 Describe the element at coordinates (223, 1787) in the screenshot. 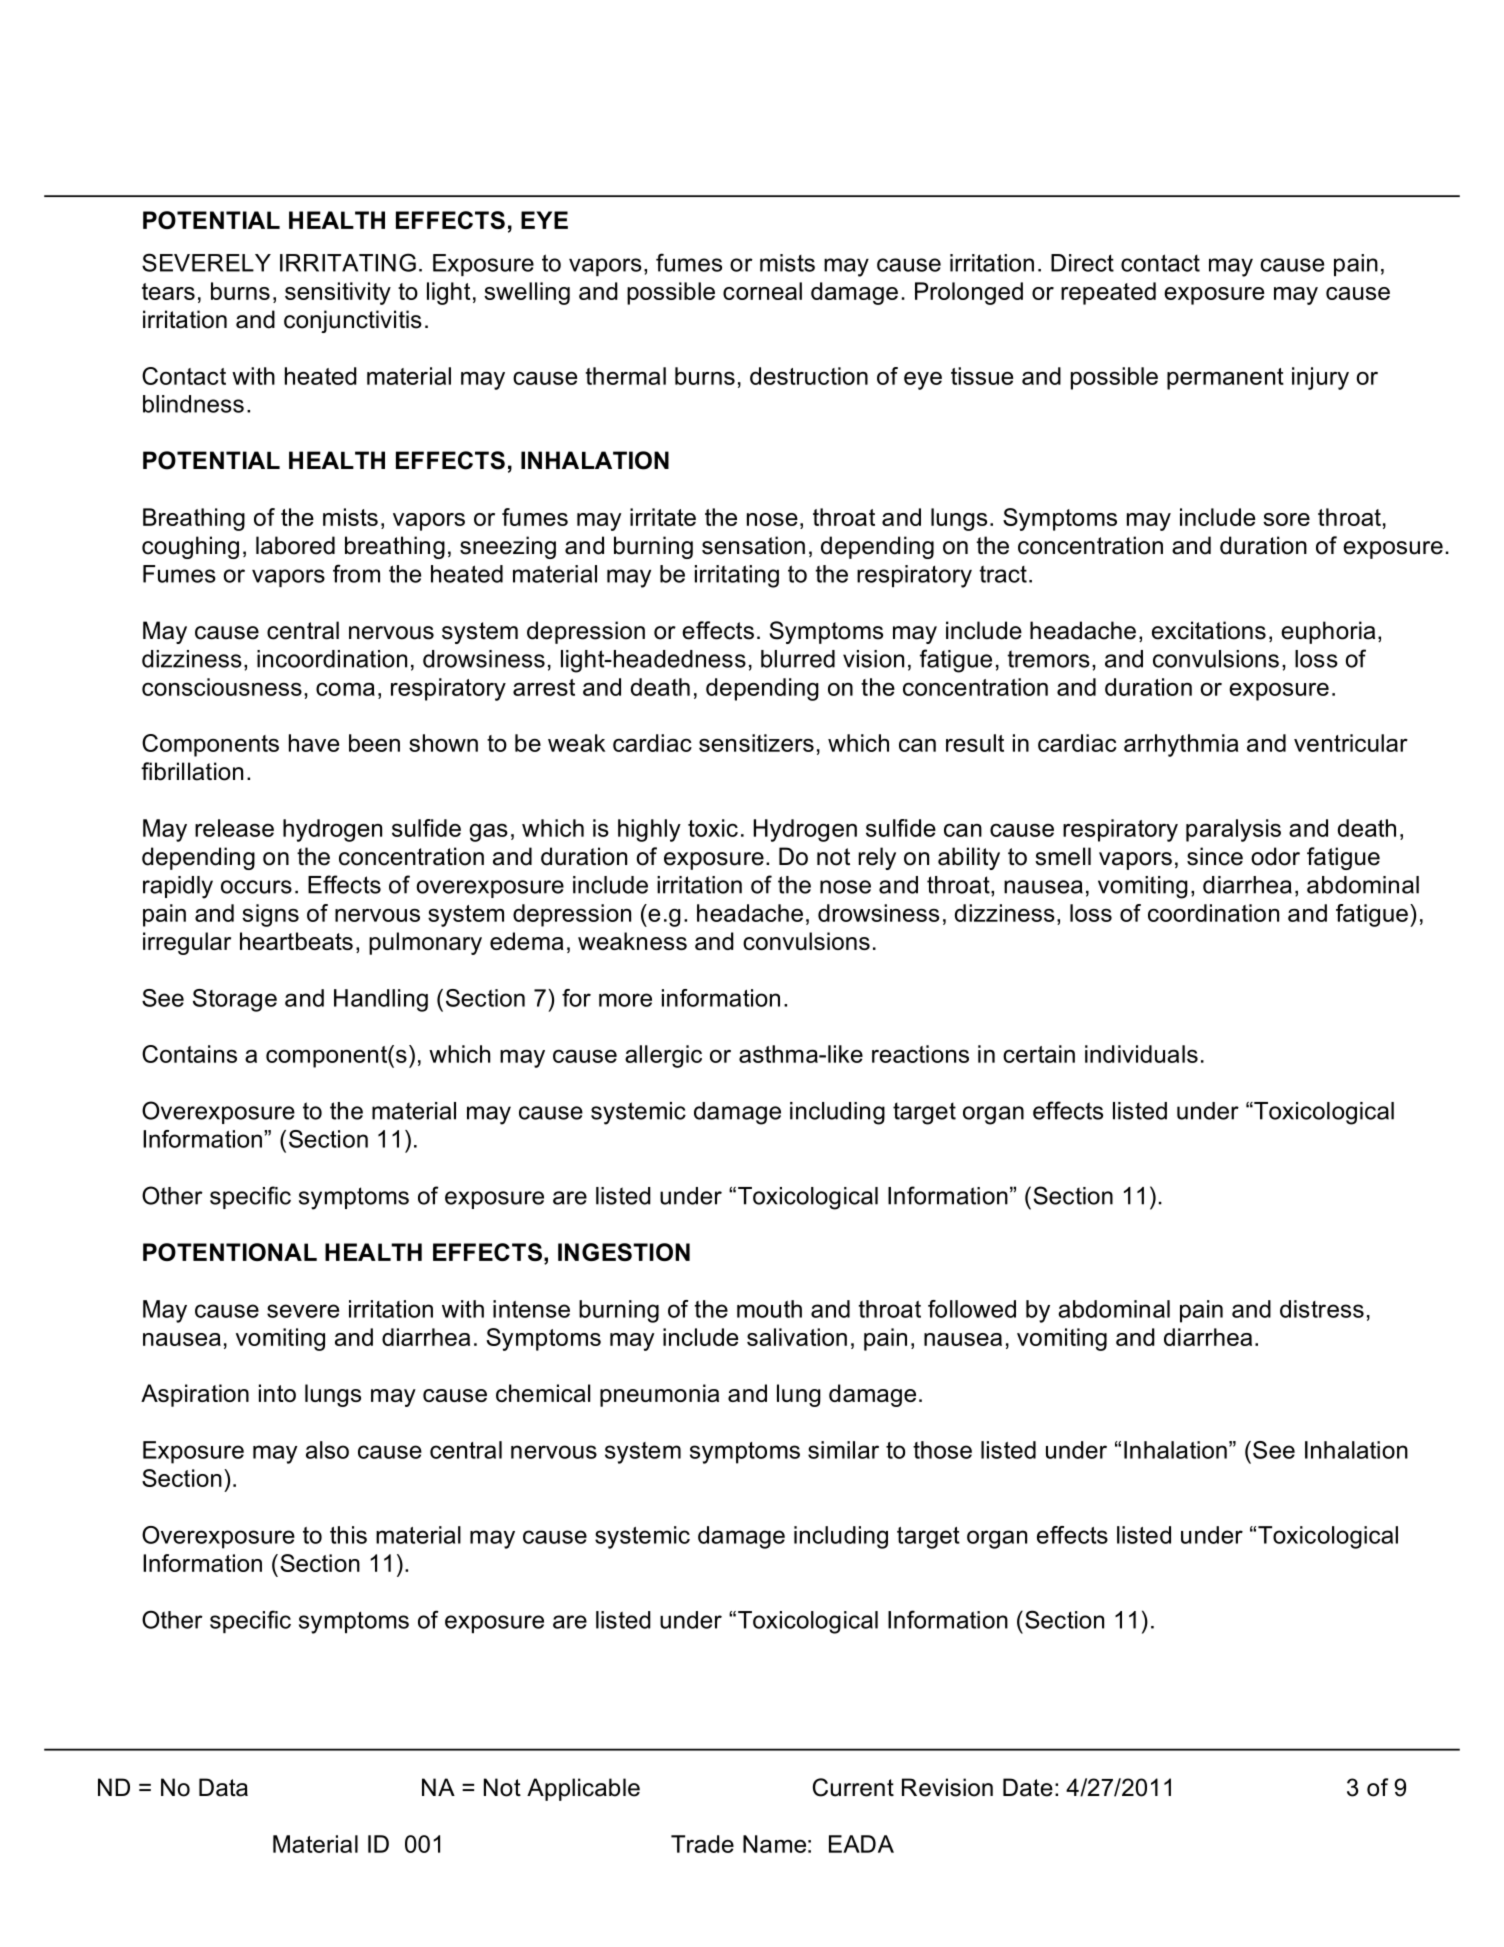

I see `Data` at that location.
